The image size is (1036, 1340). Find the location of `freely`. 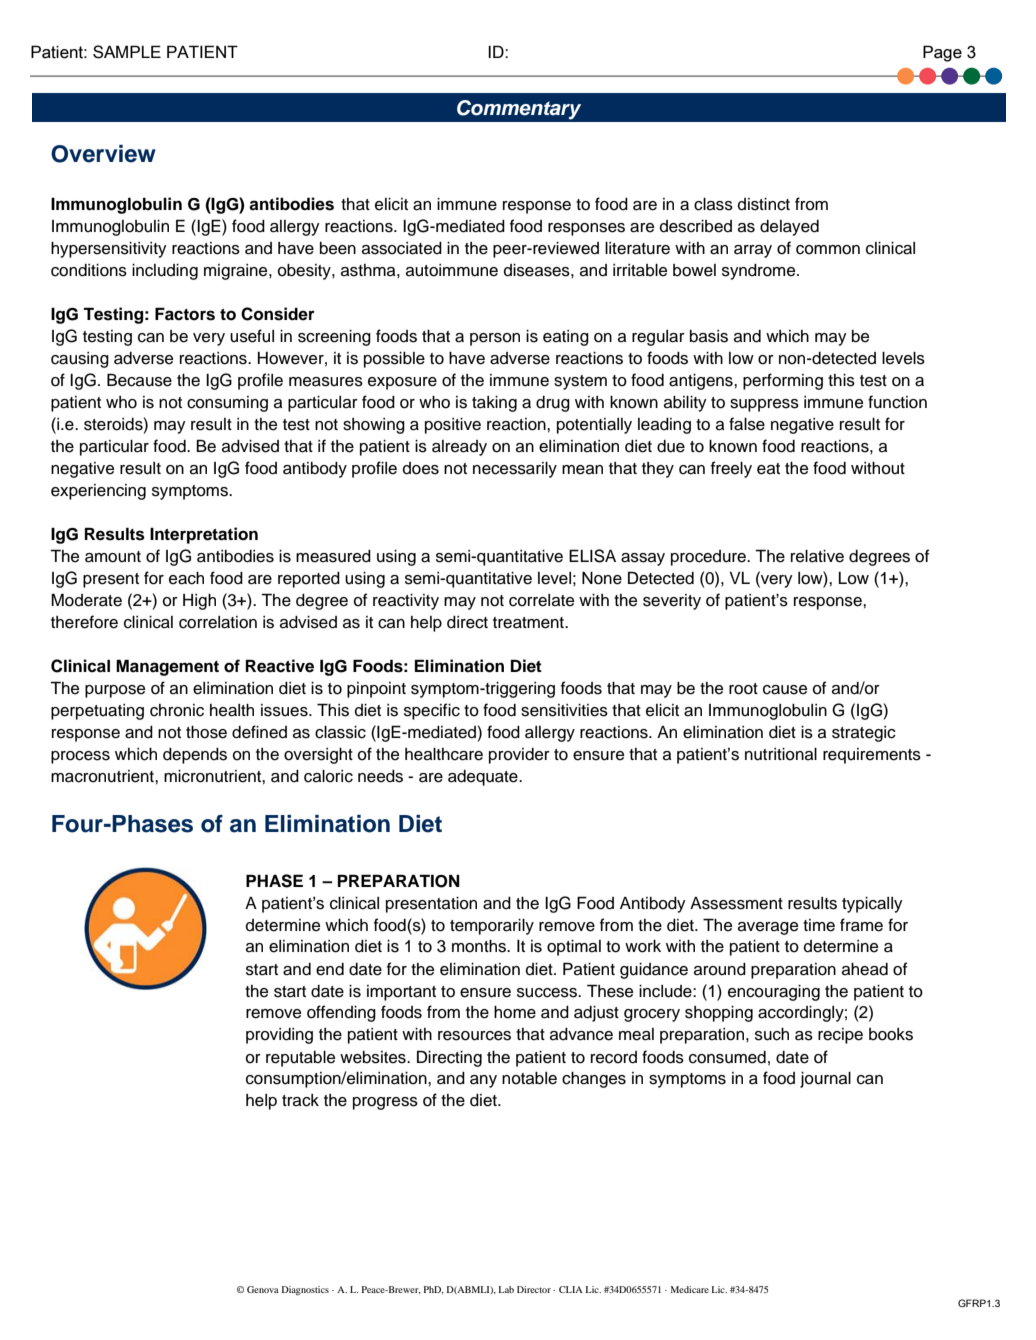

freely is located at coordinates (731, 469).
